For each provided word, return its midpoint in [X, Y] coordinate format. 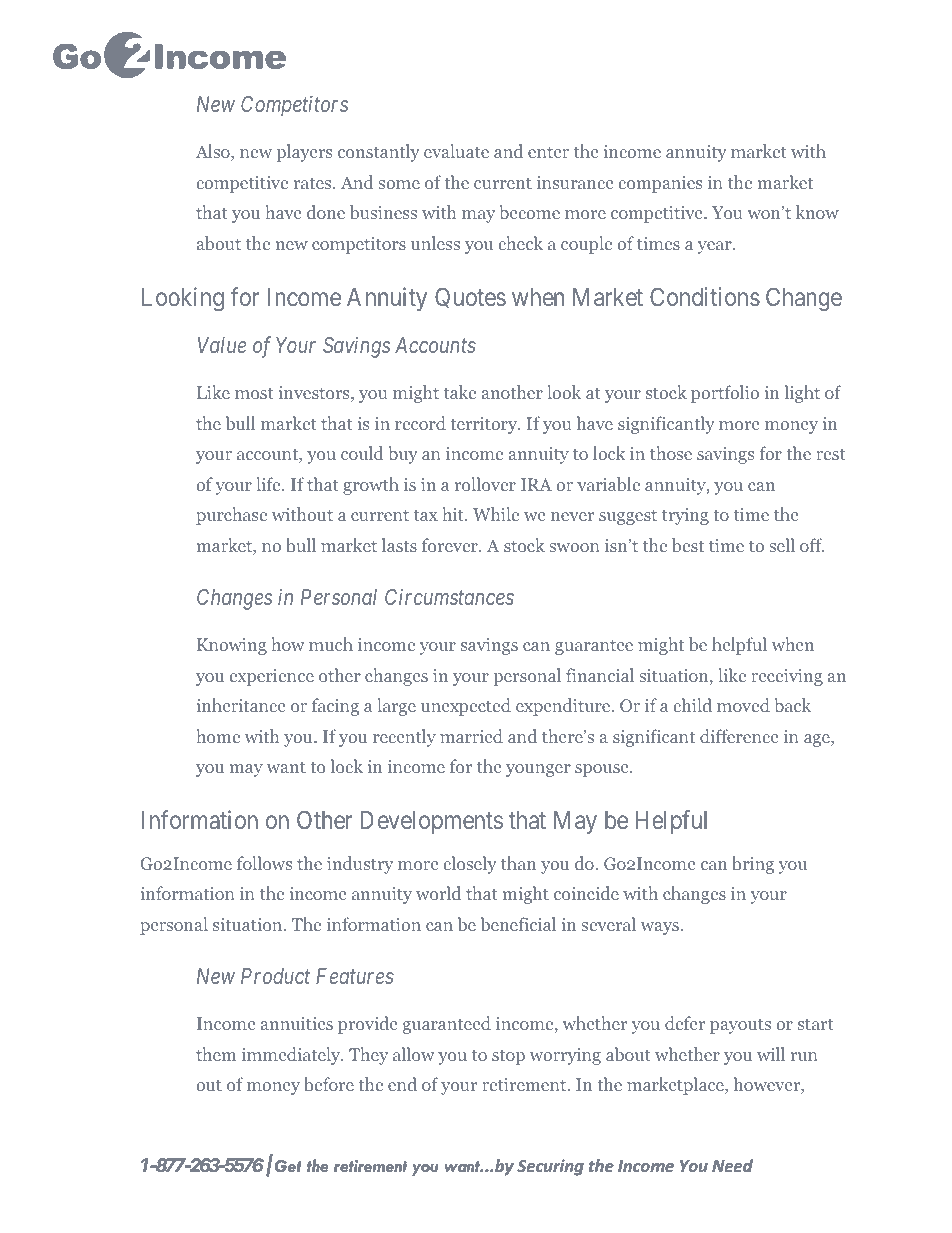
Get [288, 1166]
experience [271, 677]
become [529, 212]
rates [314, 183]
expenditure [564, 707]
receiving [787, 677]
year [716, 247]
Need [732, 1166]
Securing [550, 1167]
